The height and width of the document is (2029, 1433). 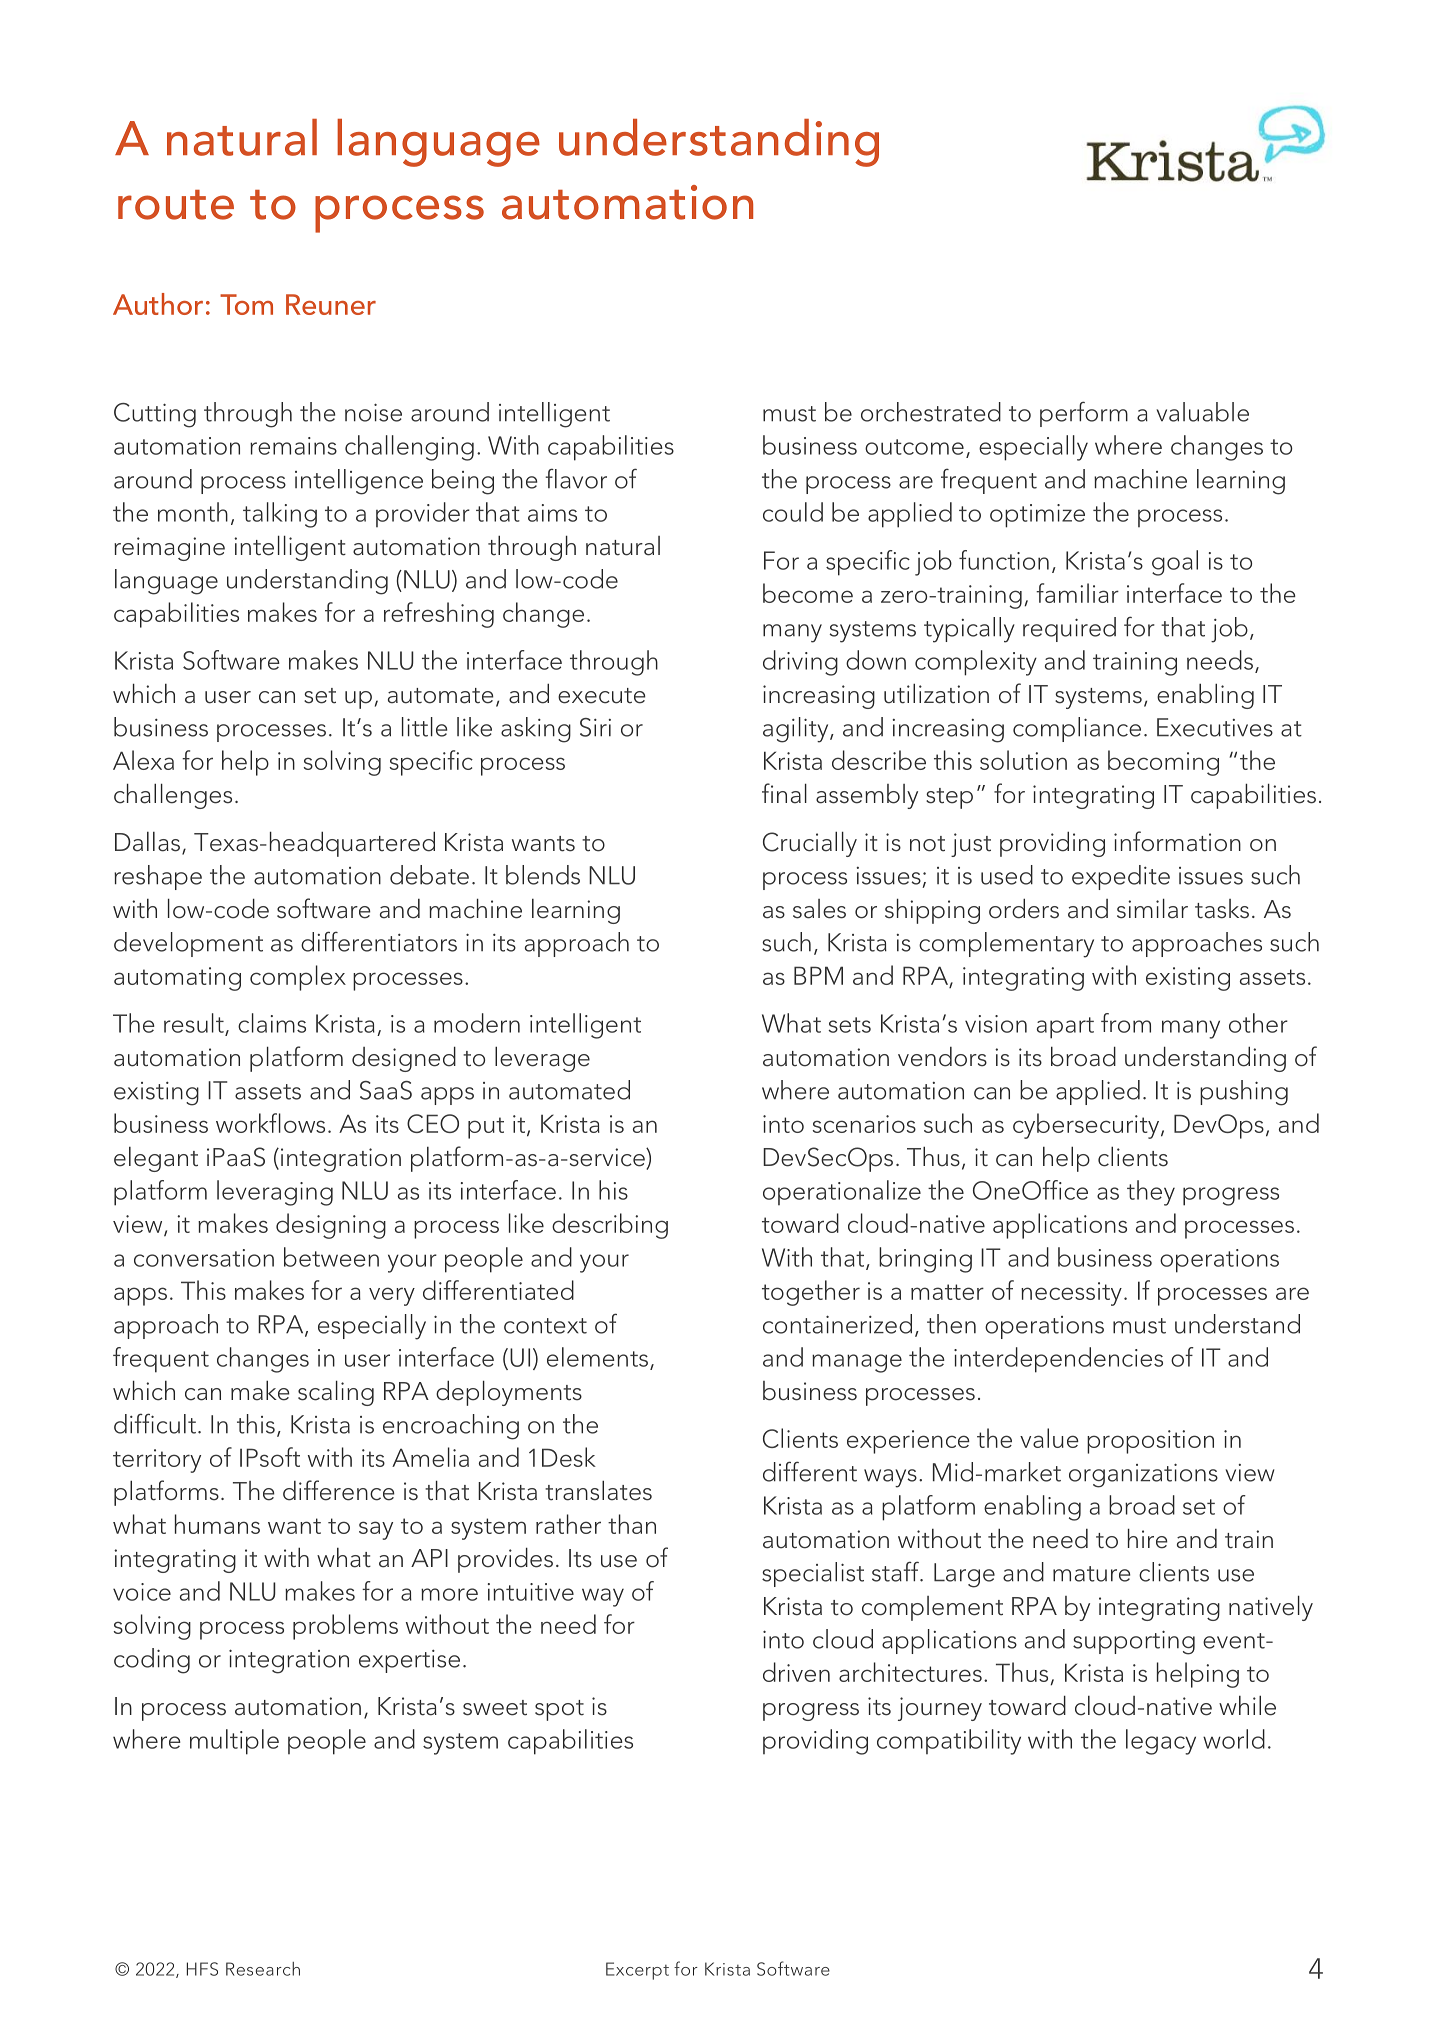 I want to click on Research, so click(x=263, y=1969).
